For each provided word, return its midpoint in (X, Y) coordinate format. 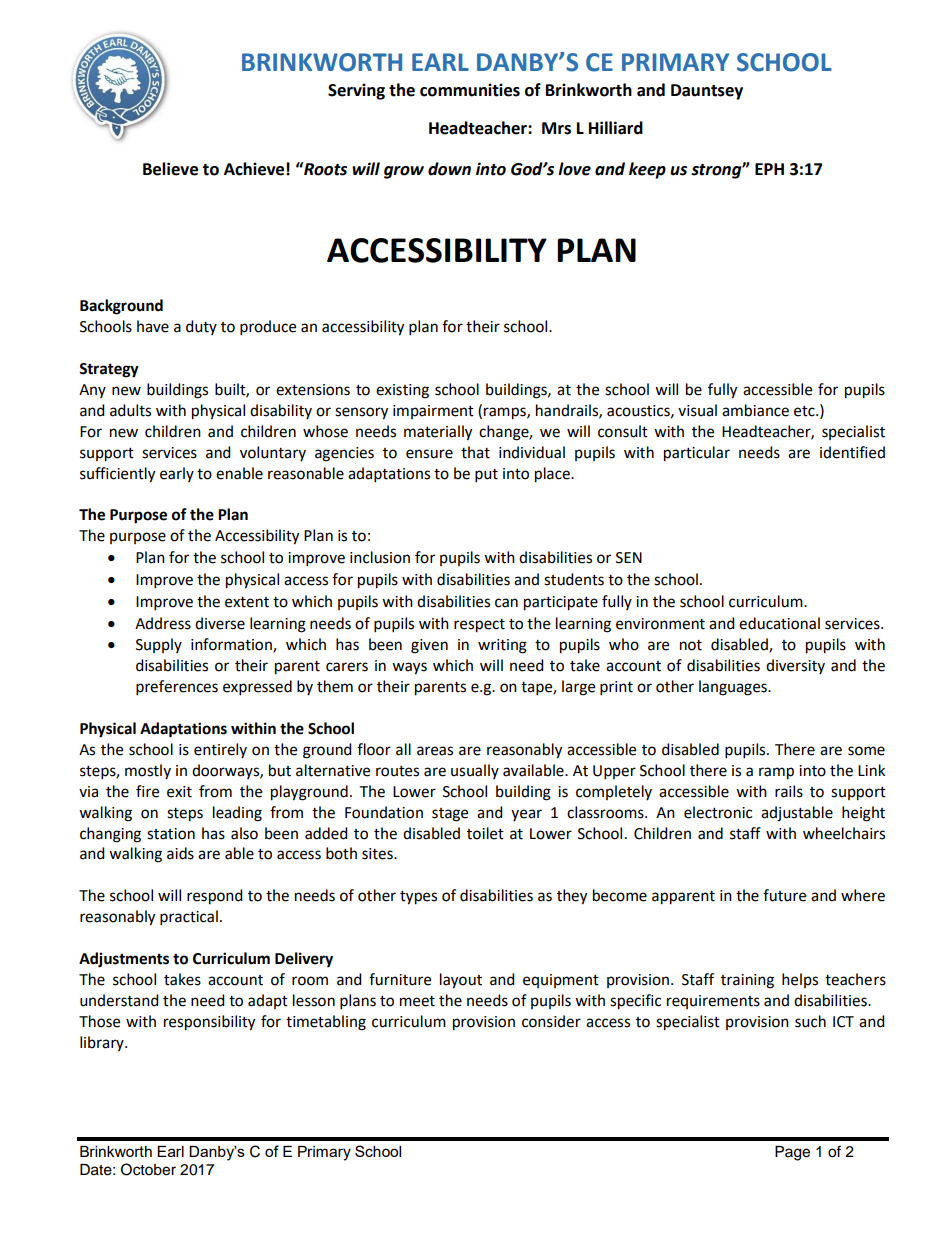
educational (779, 623)
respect (479, 626)
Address (163, 623)
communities (470, 90)
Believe (170, 169)
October (148, 1169)
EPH (769, 169)
